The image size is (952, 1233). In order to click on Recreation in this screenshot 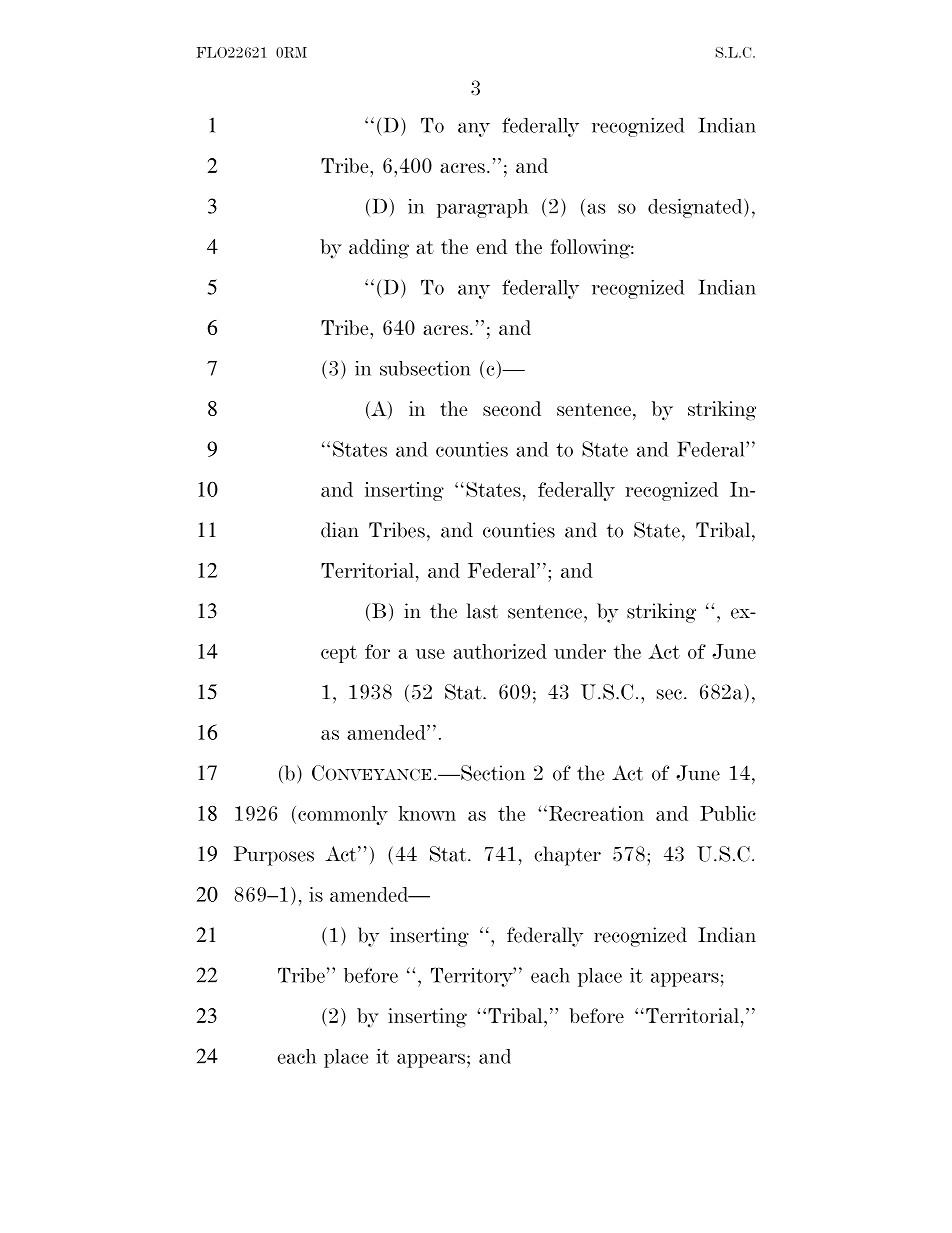, I will do `click(595, 813)`.
